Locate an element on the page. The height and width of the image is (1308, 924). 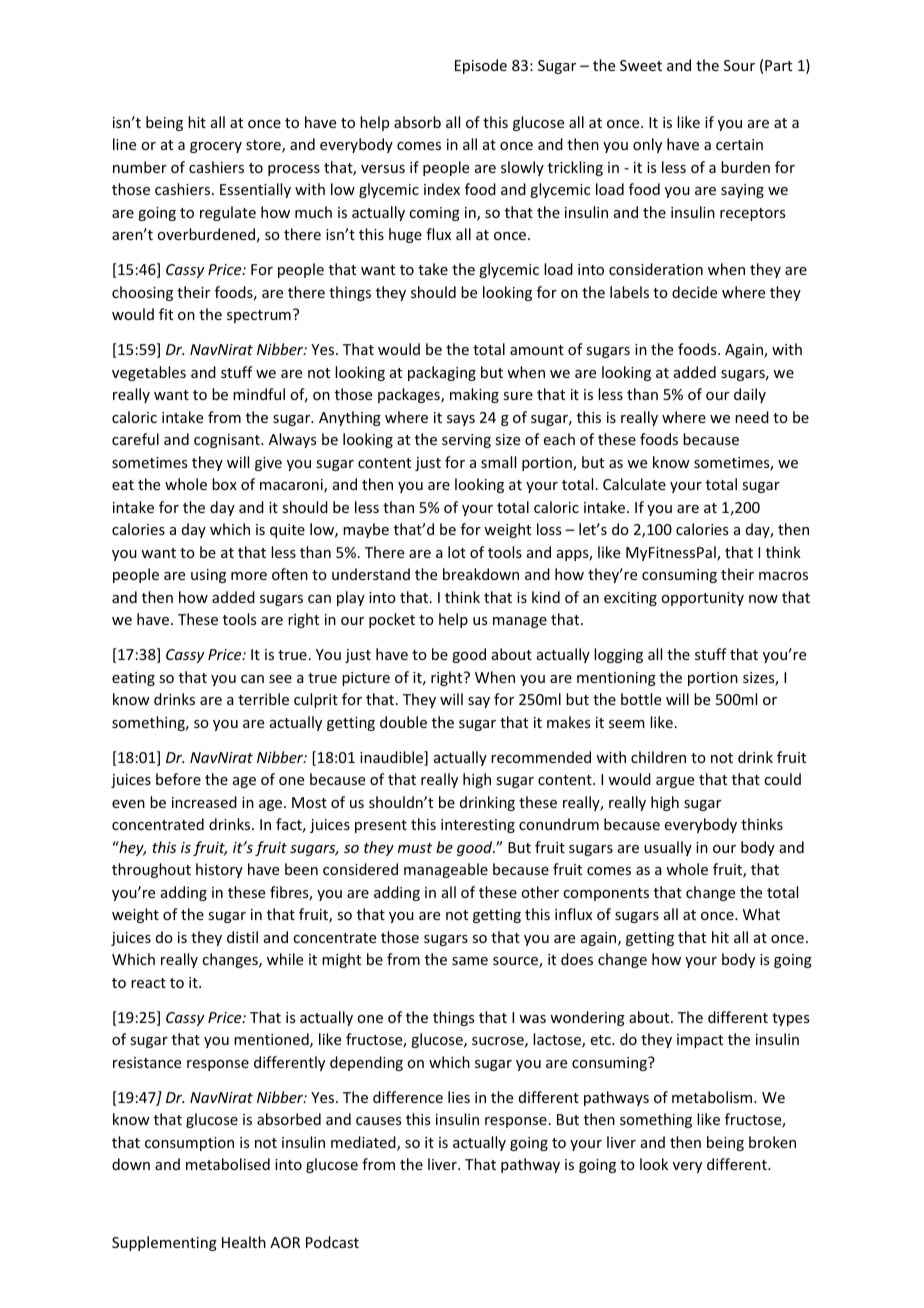
serving is located at coordinates (466, 441).
